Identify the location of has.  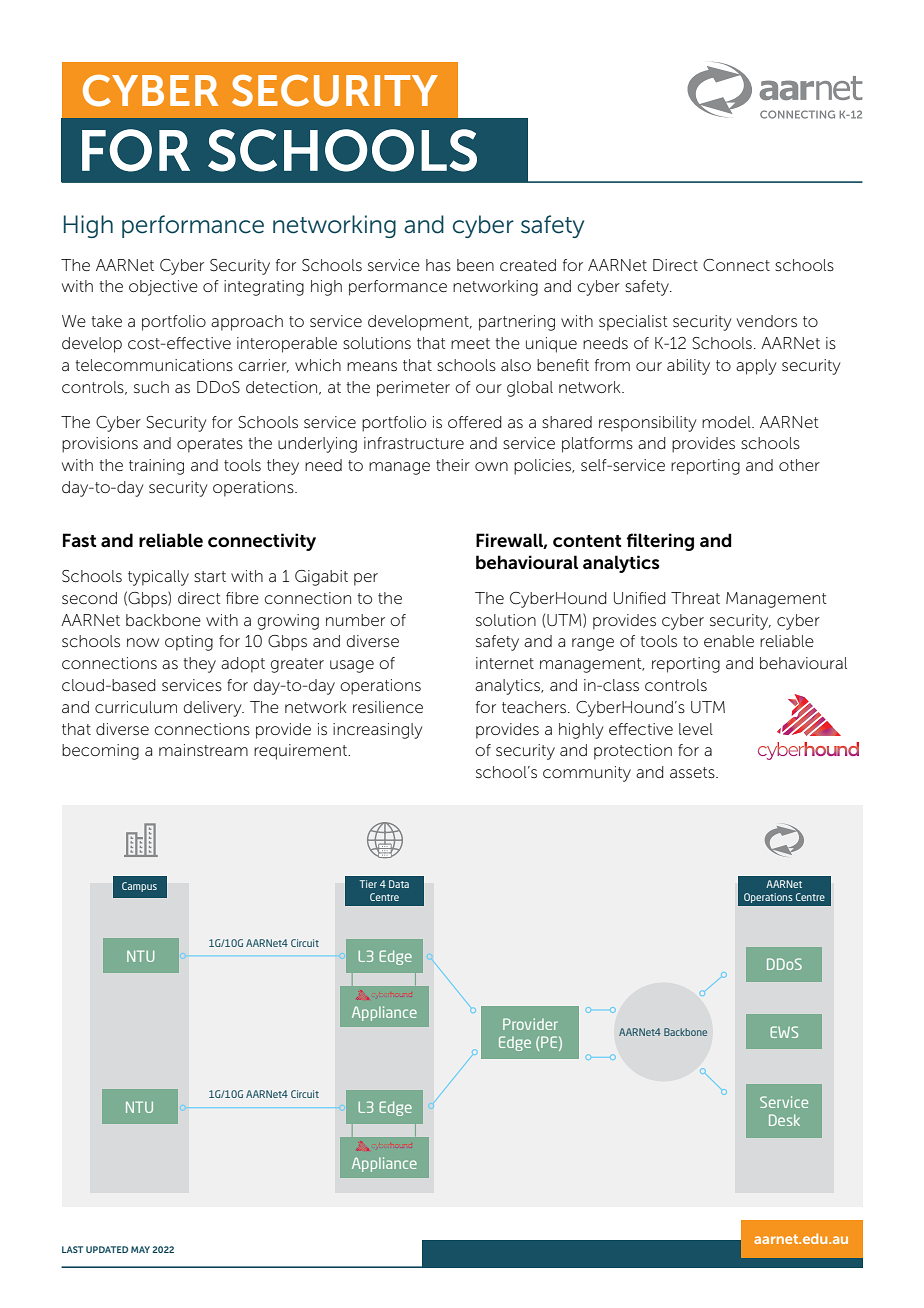
(438, 265).
